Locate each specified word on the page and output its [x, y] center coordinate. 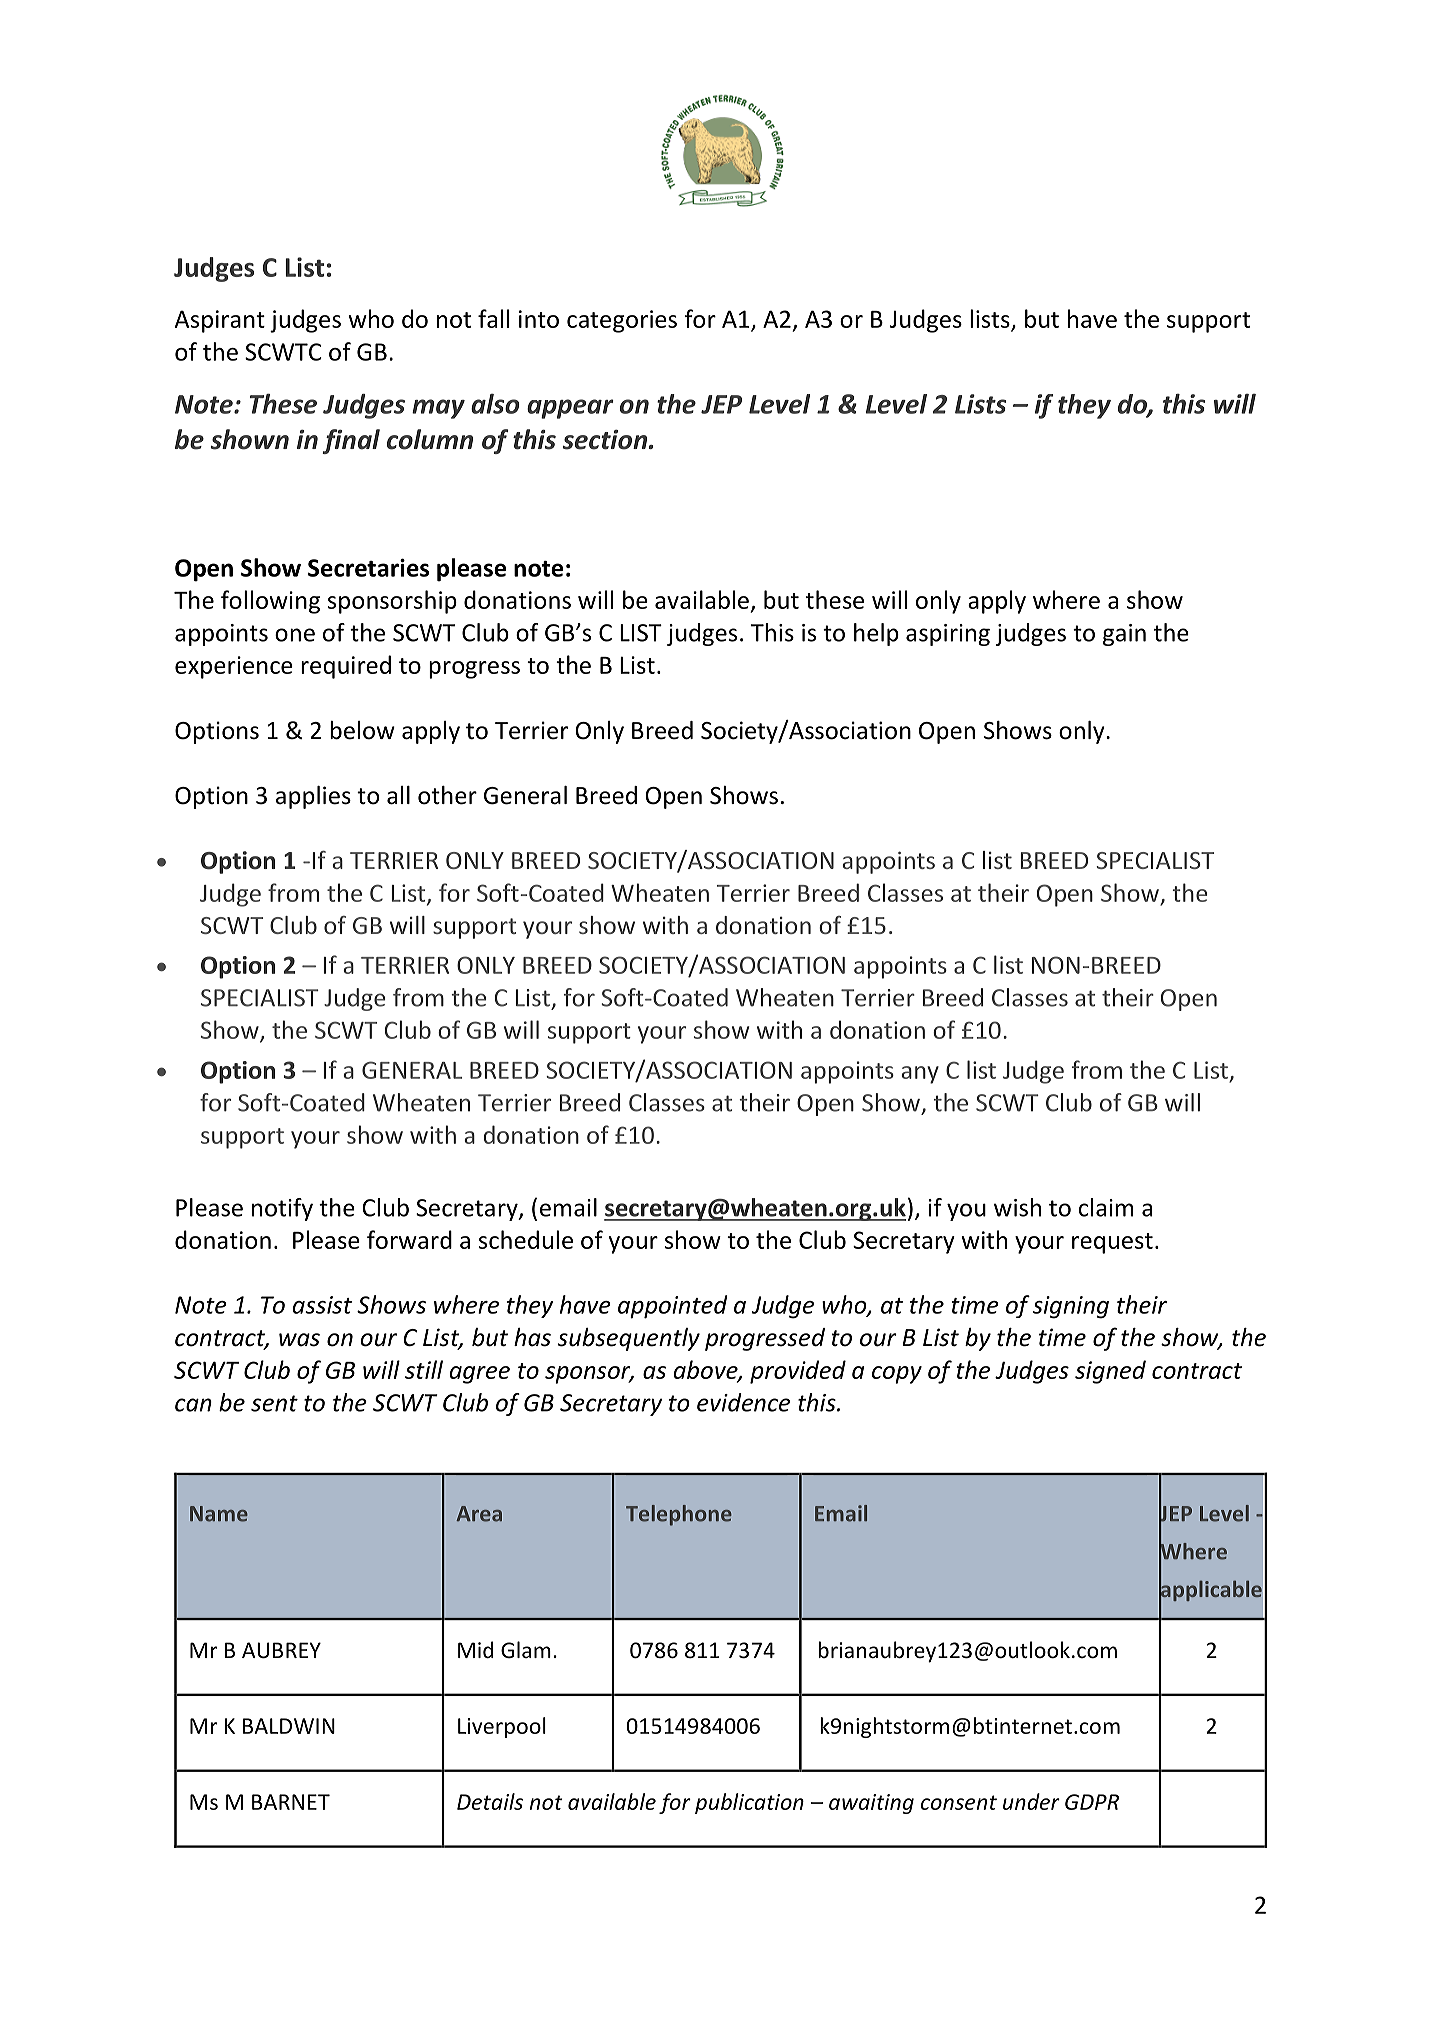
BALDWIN [289, 1726]
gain [1124, 635]
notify [282, 1209]
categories [622, 321]
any [920, 1075]
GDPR [1092, 1802]
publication [749, 1803]
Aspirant [220, 321]
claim [1106, 1207]
